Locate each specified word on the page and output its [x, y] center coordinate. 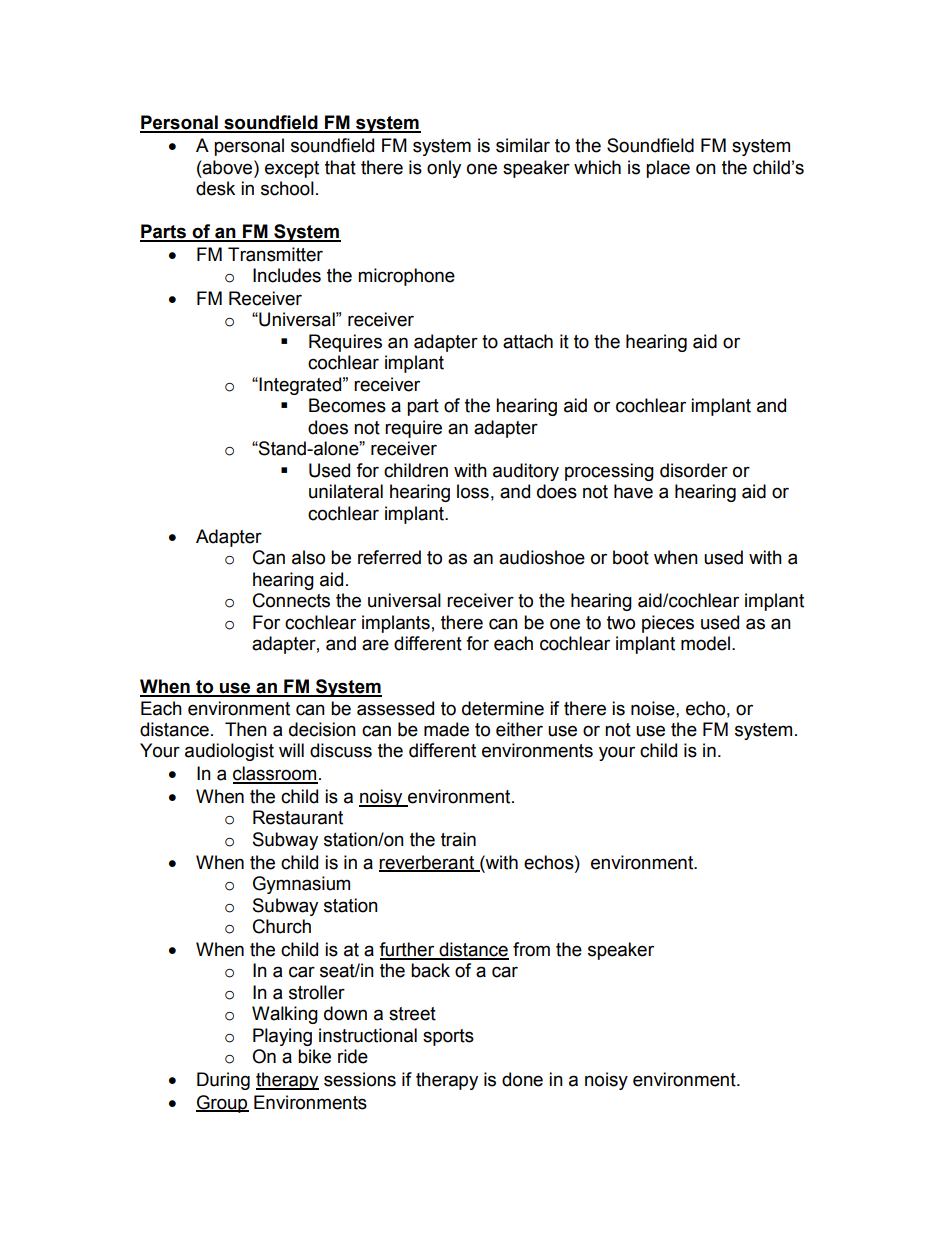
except [292, 169]
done [522, 1079]
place [668, 169]
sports [448, 1037]
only [444, 169]
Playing [282, 1037]
